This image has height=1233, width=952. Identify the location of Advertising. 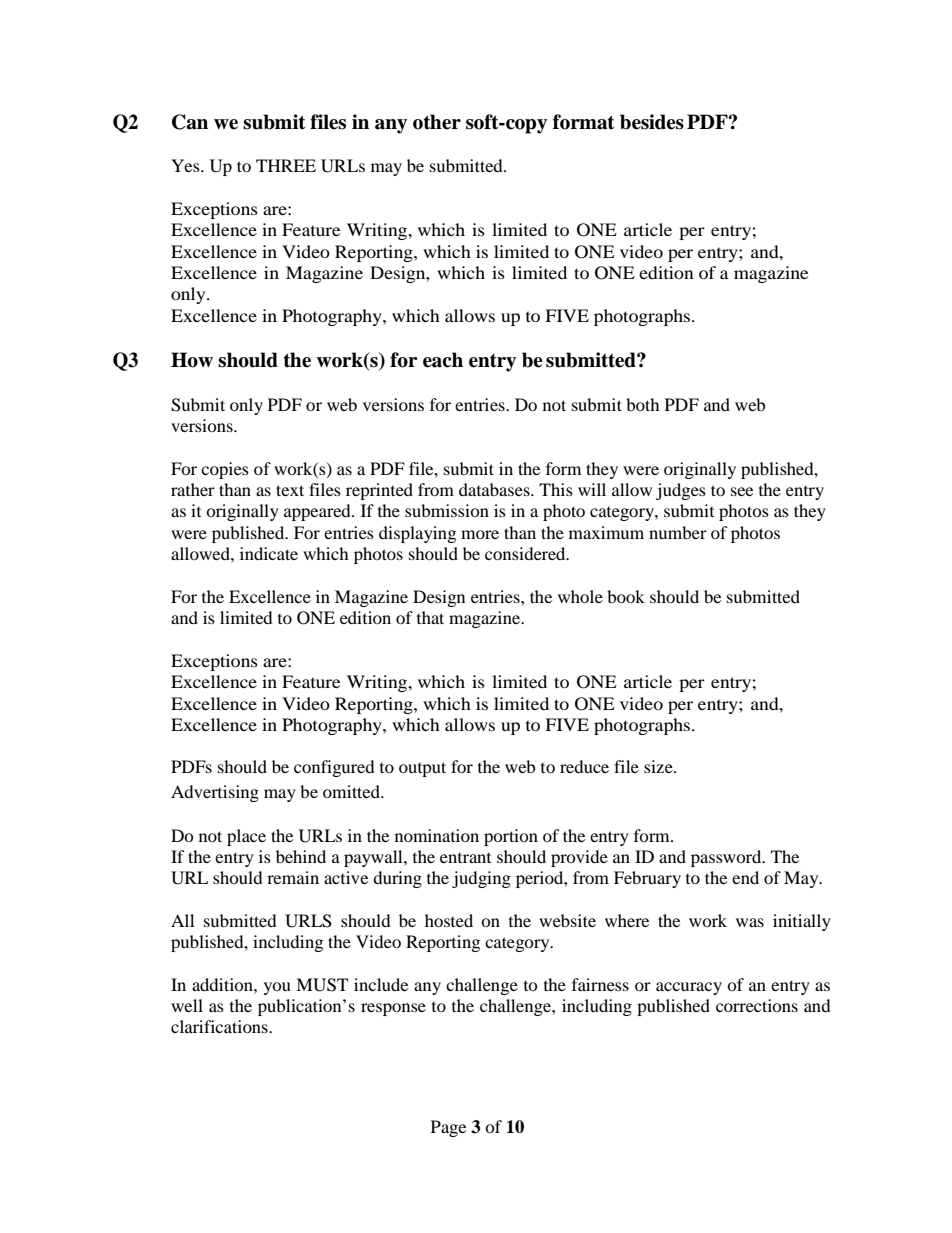
(215, 793).
